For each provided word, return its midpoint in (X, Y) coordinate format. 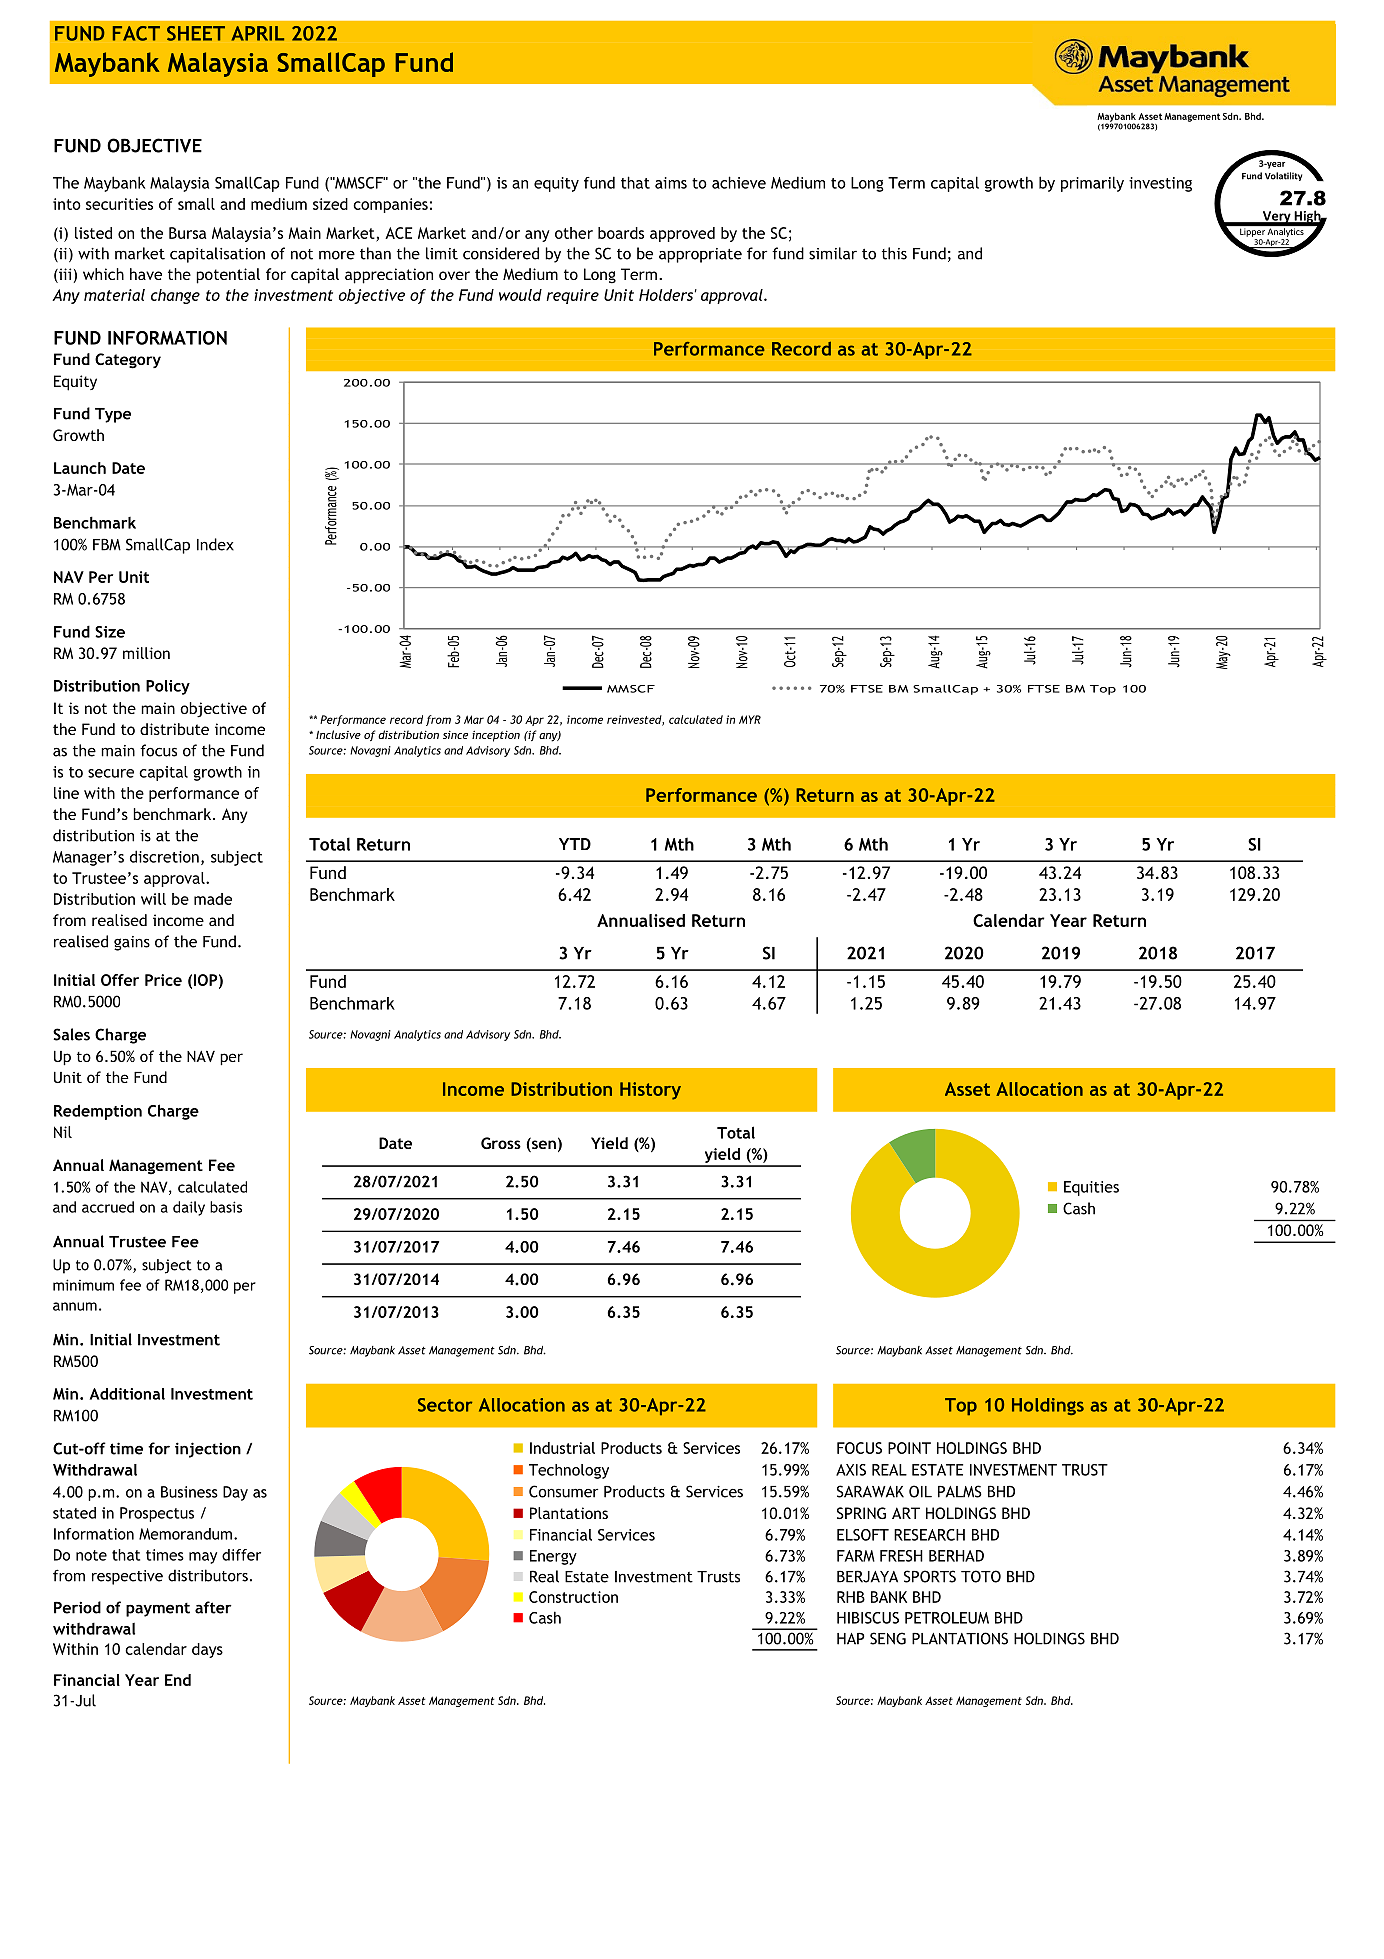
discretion (164, 856)
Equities (1091, 1188)
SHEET (196, 33)
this (894, 253)
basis (226, 1207)
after (213, 1607)
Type (113, 415)
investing (1160, 184)
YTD (575, 844)
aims (671, 183)
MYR (750, 719)
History (650, 1091)
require (573, 296)
